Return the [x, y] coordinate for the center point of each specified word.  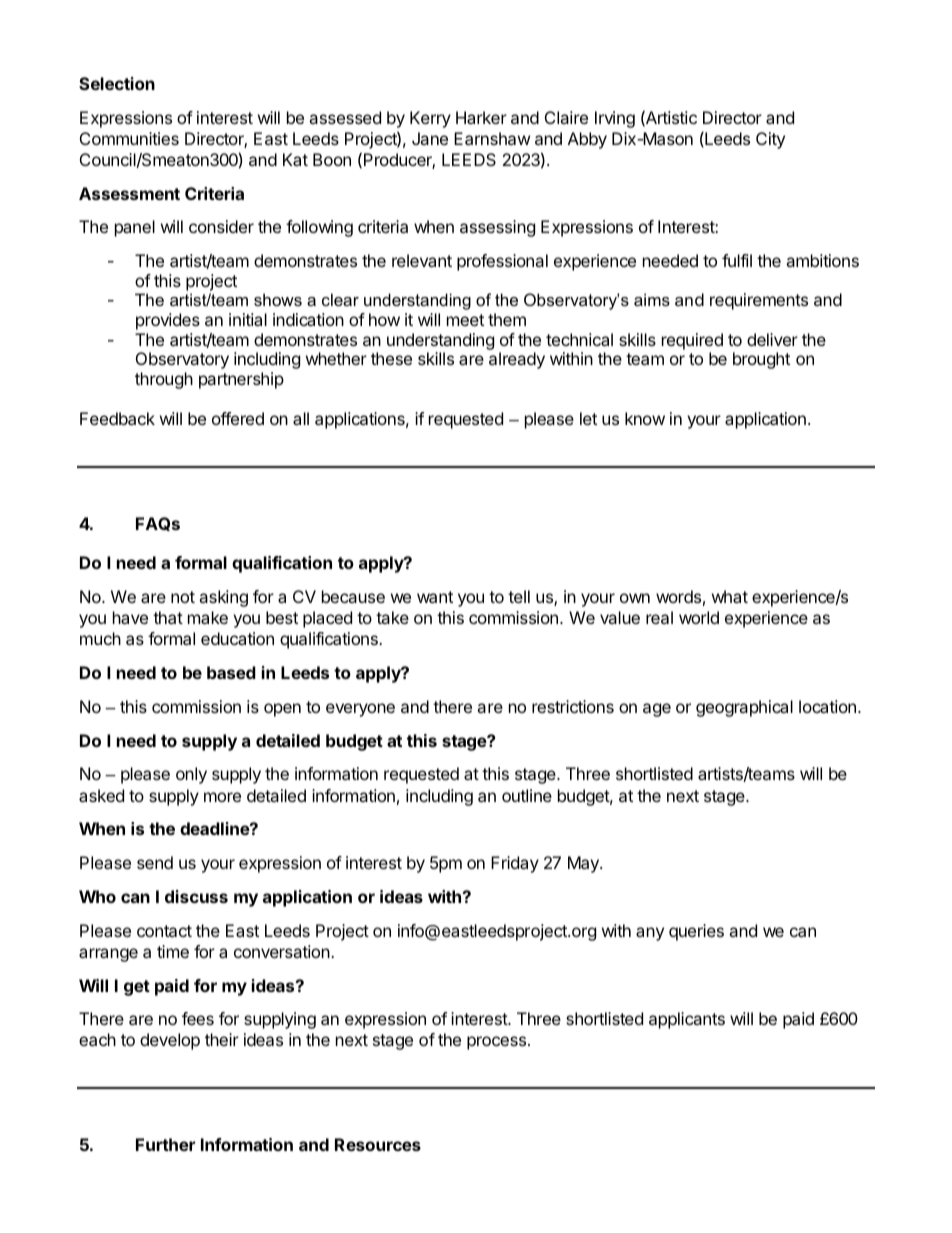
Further [165, 1144]
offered [238, 418]
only [191, 775]
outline [527, 795]
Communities [129, 138]
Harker [481, 117]
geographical [744, 708]
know [645, 418]
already [517, 360]
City [770, 140]
